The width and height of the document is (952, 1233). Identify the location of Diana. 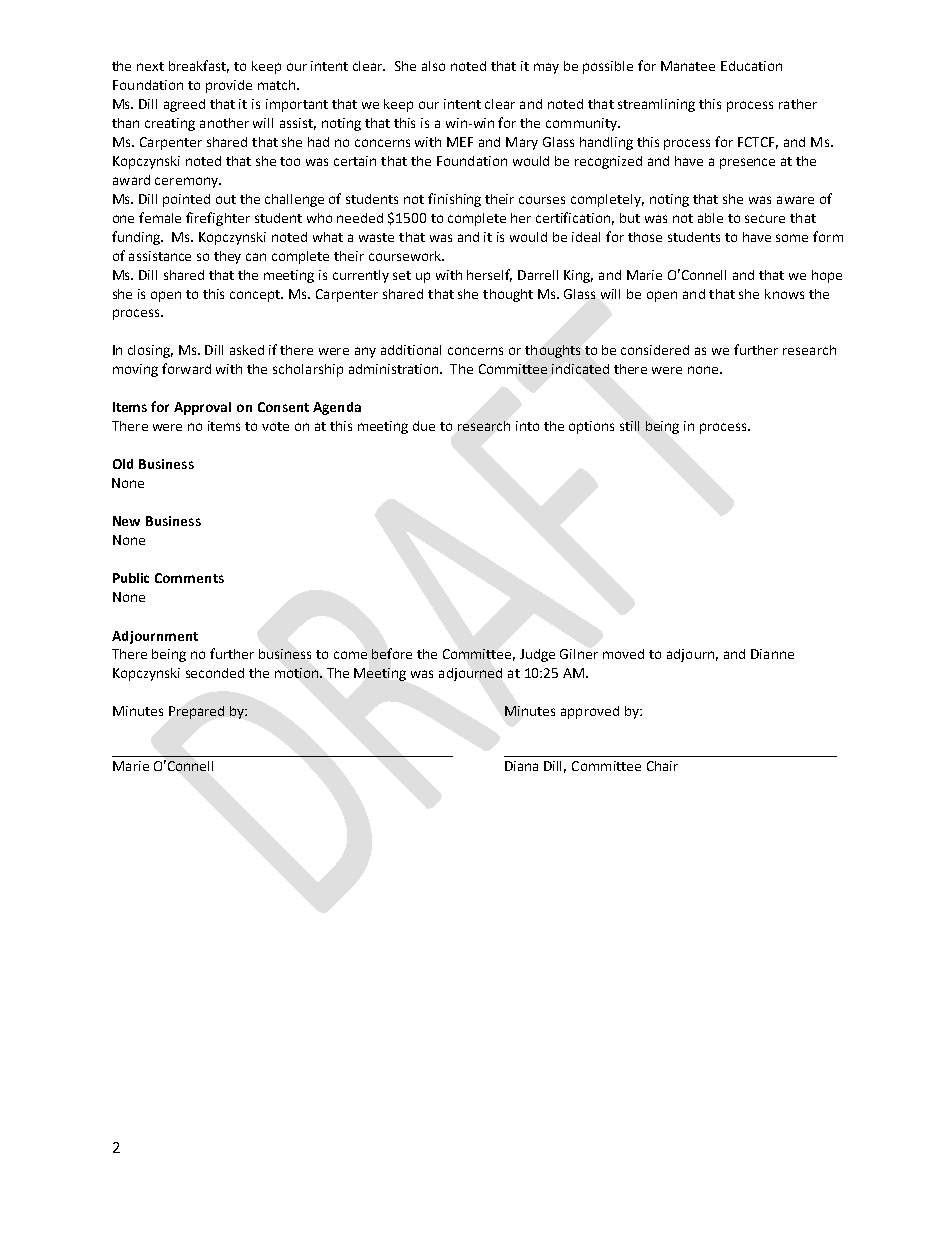
(521, 766).
